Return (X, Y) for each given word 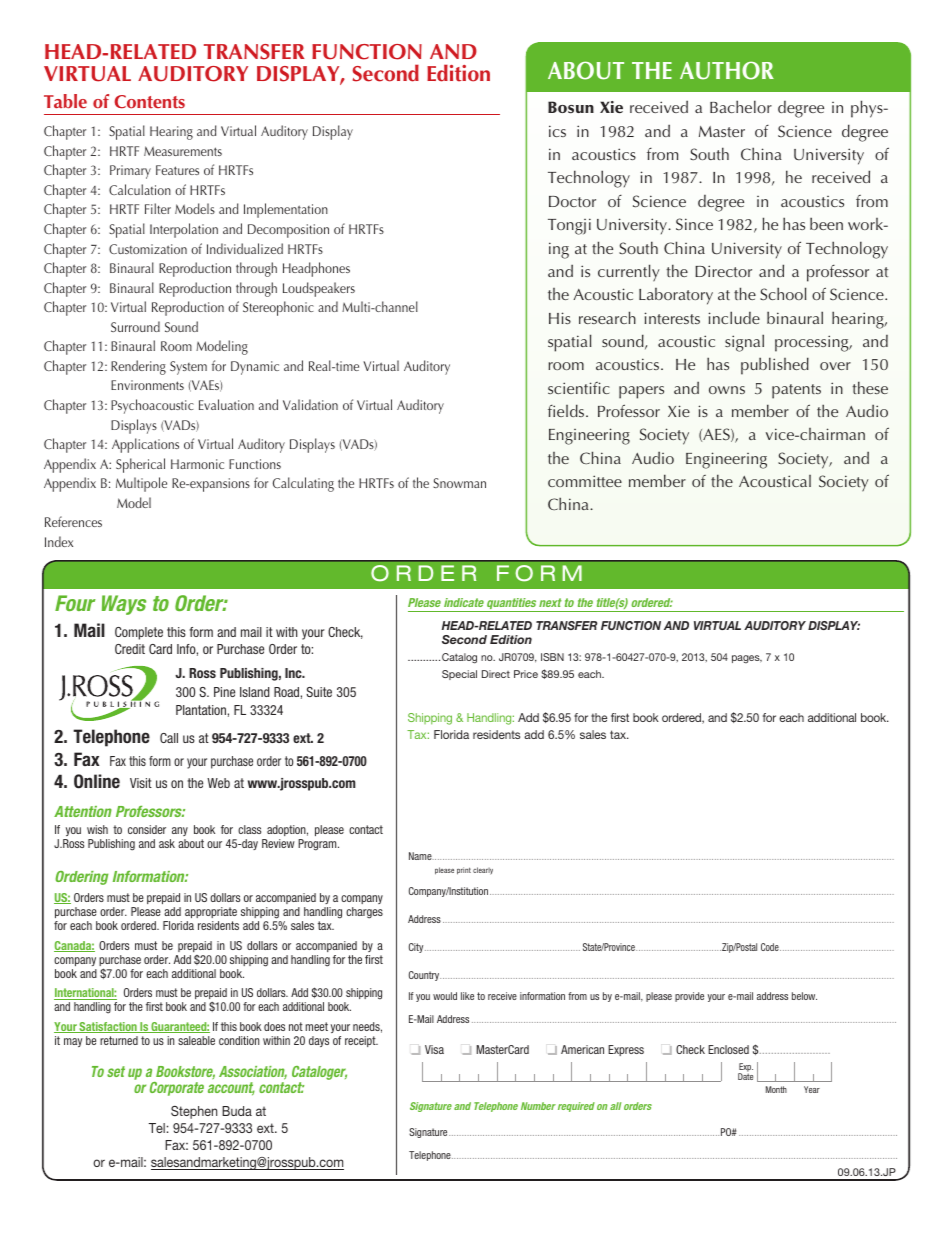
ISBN (552, 657)
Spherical (140, 465)
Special (459, 675)
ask (167, 843)
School (783, 293)
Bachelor (741, 106)
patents (796, 391)
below (804, 996)
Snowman (459, 483)
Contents (149, 102)
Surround (135, 326)
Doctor (572, 201)
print (464, 871)
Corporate (177, 1089)
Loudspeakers (319, 289)
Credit (130, 649)
